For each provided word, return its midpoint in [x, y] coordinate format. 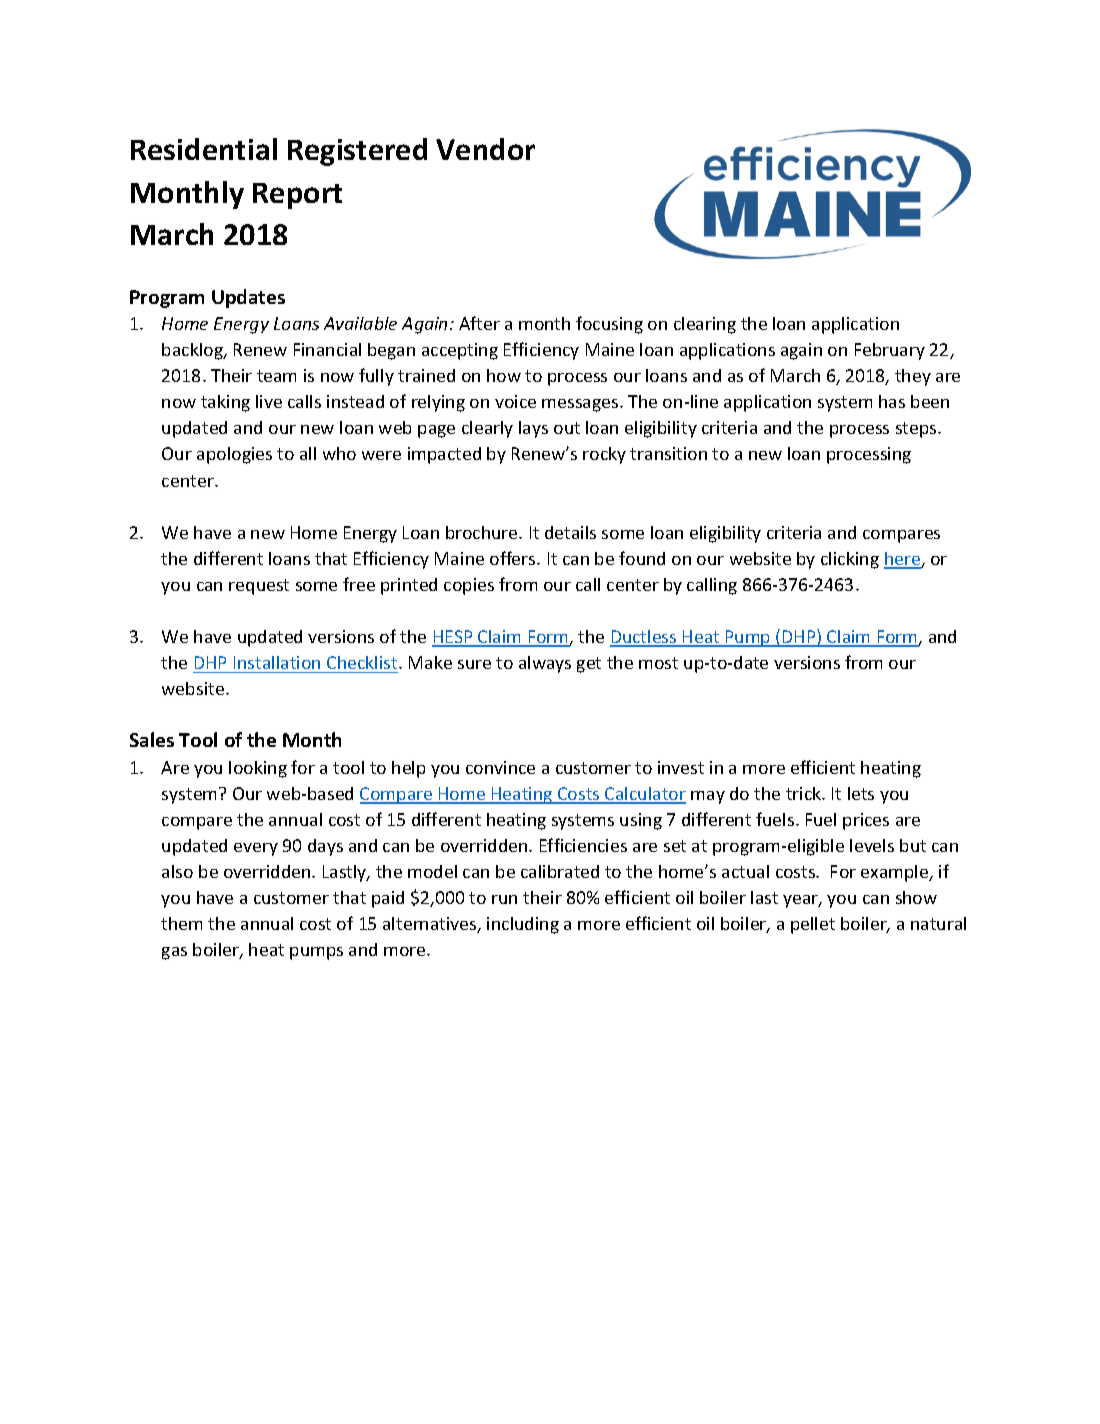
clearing [705, 325]
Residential [204, 149]
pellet [813, 925]
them [181, 923]
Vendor [485, 149]
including [523, 925]
